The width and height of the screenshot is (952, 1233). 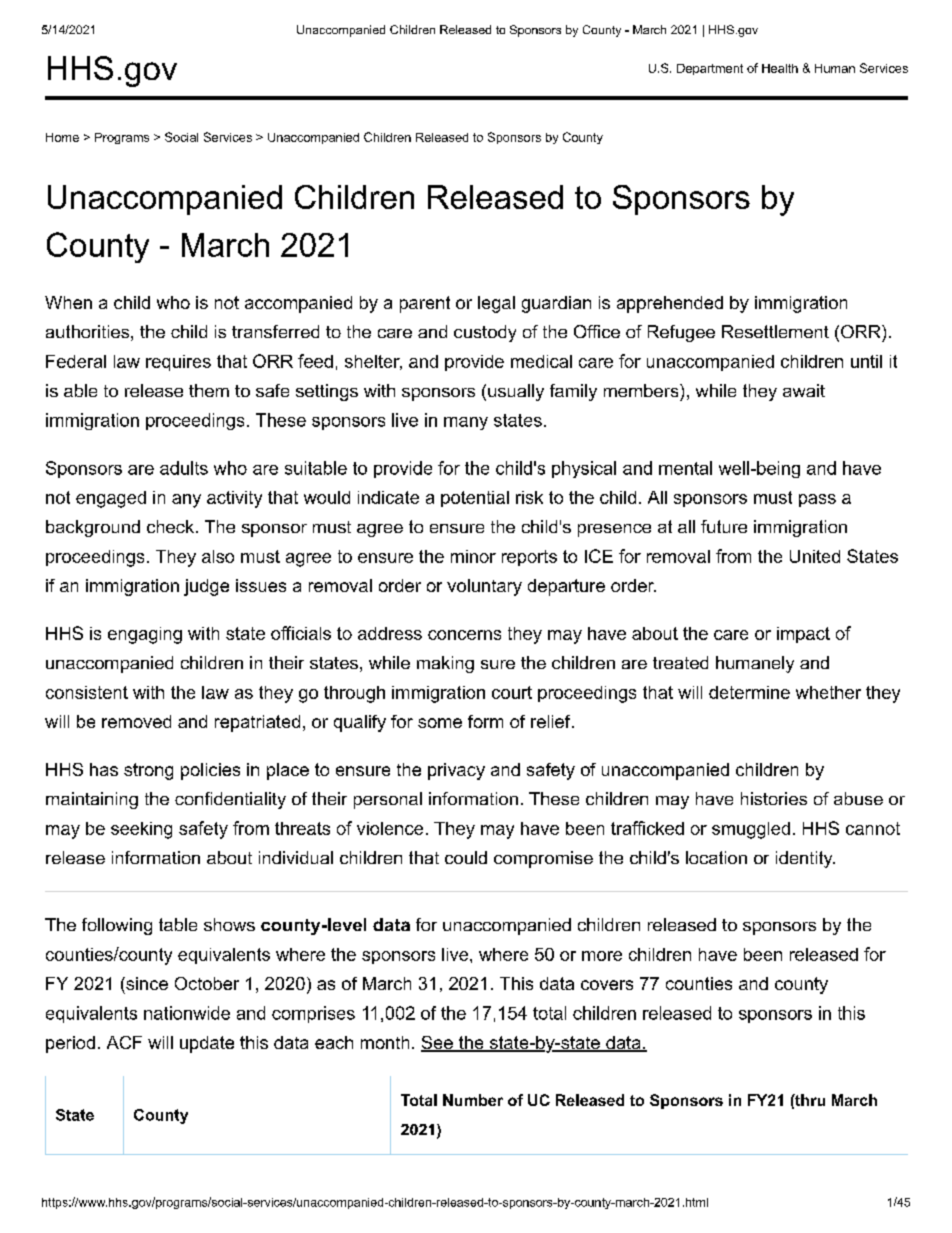 What do you see at coordinates (124, 1042) in the screenshot?
I see `ACF` at bounding box center [124, 1042].
